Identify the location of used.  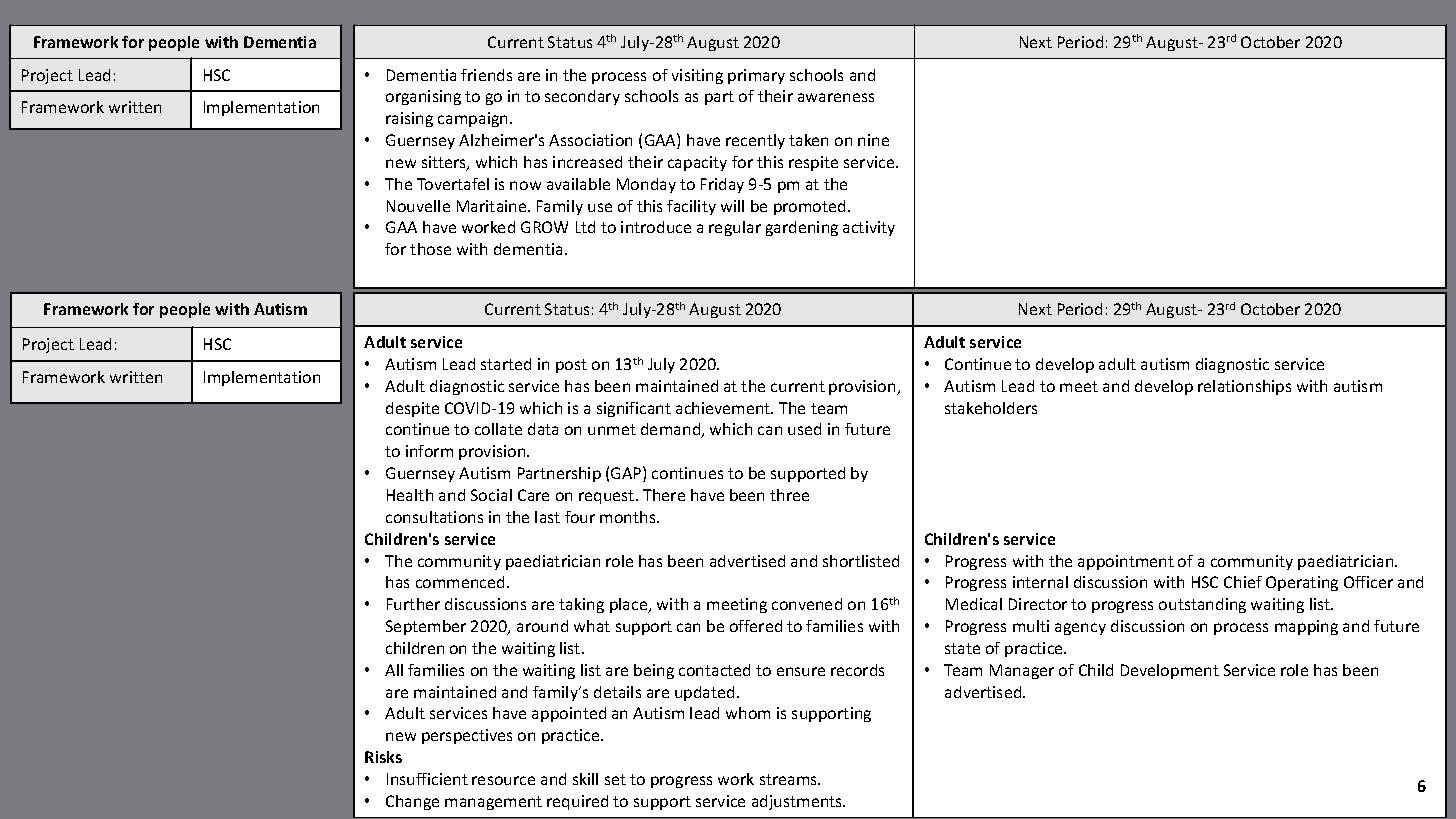
(804, 429).
